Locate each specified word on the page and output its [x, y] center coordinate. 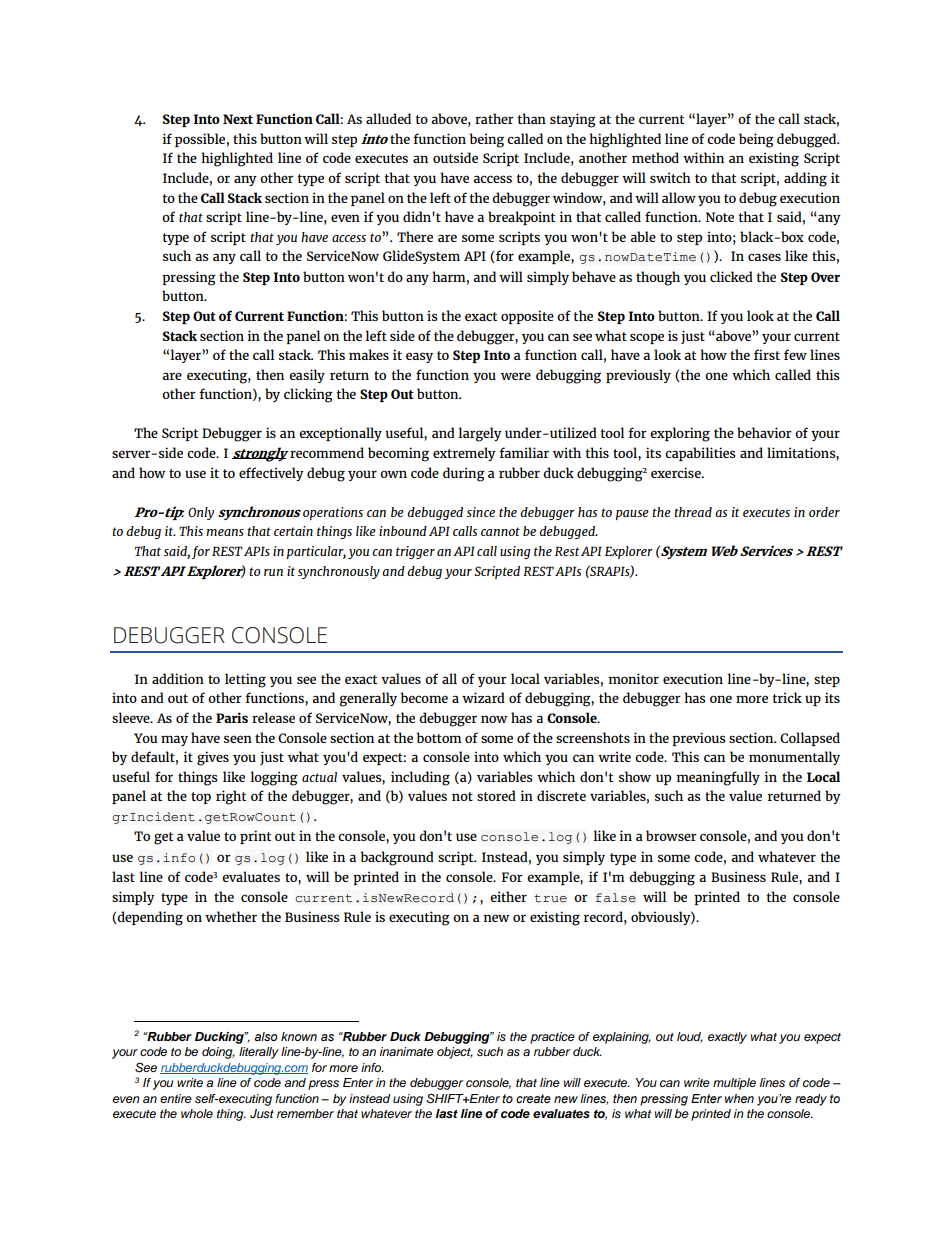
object [455, 1053]
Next [238, 119]
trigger [415, 552]
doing [218, 1053]
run [273, 572]
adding [805, 179]
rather [494, 118]
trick [787, 697]
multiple [734, 1084]
